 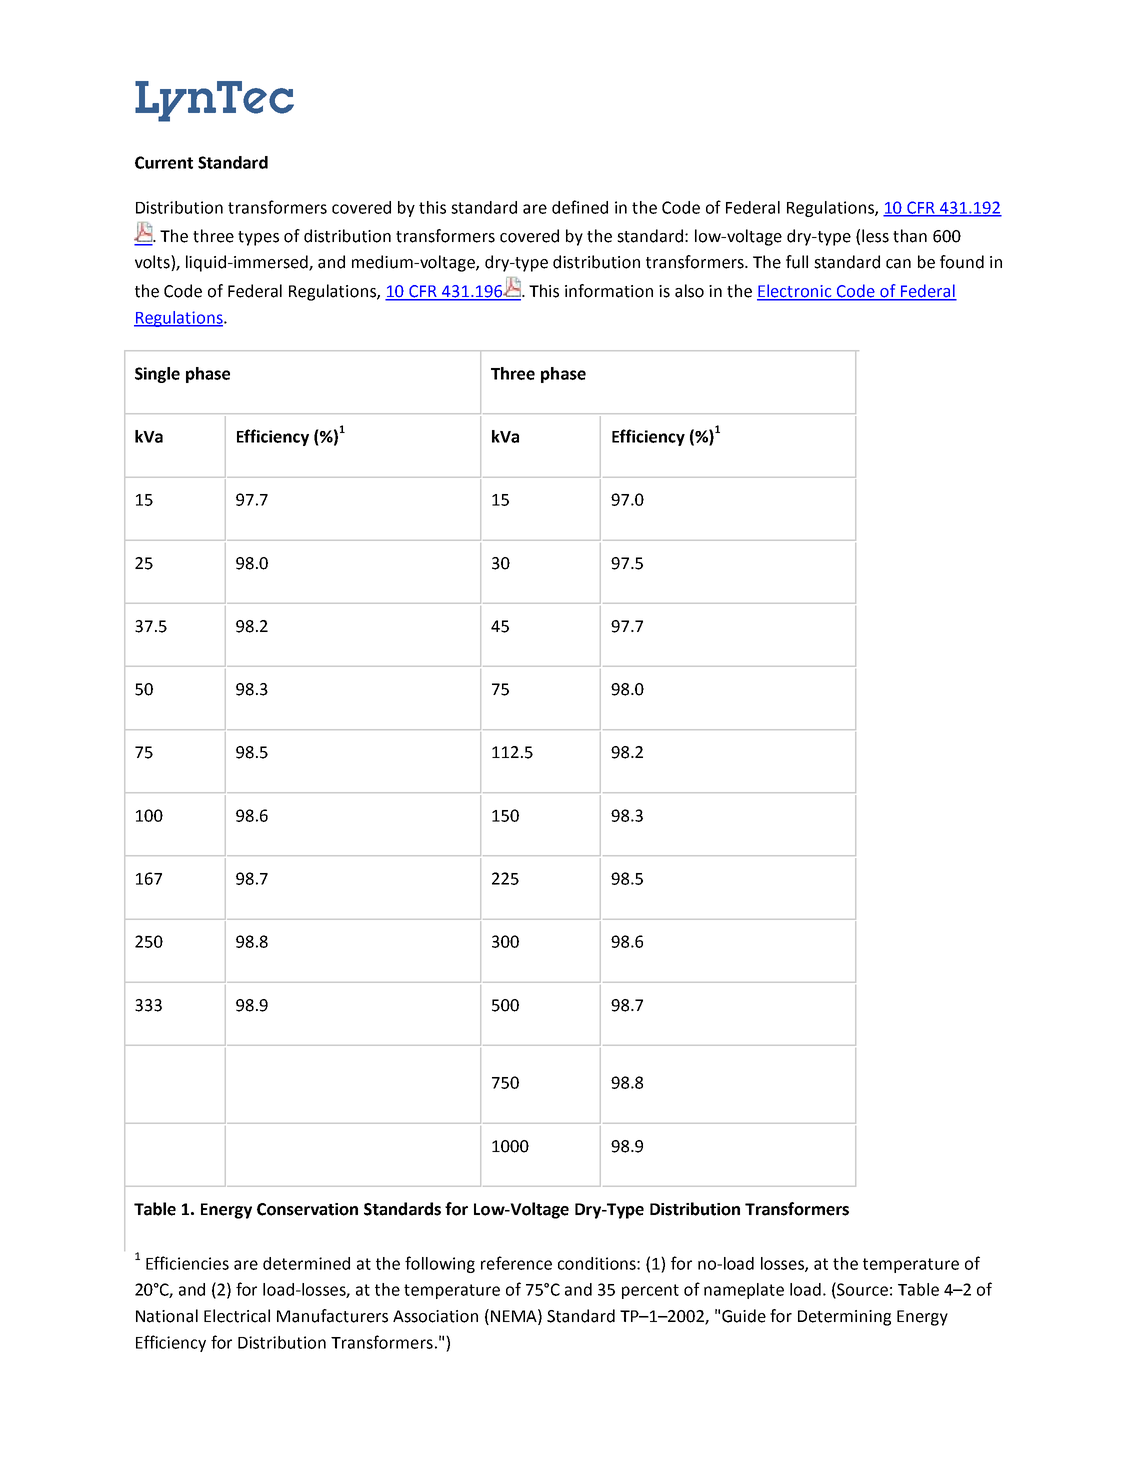 What do you see at coordinates (157, 375) in the document?
I see `Single` at bounding box center [157, 375].
